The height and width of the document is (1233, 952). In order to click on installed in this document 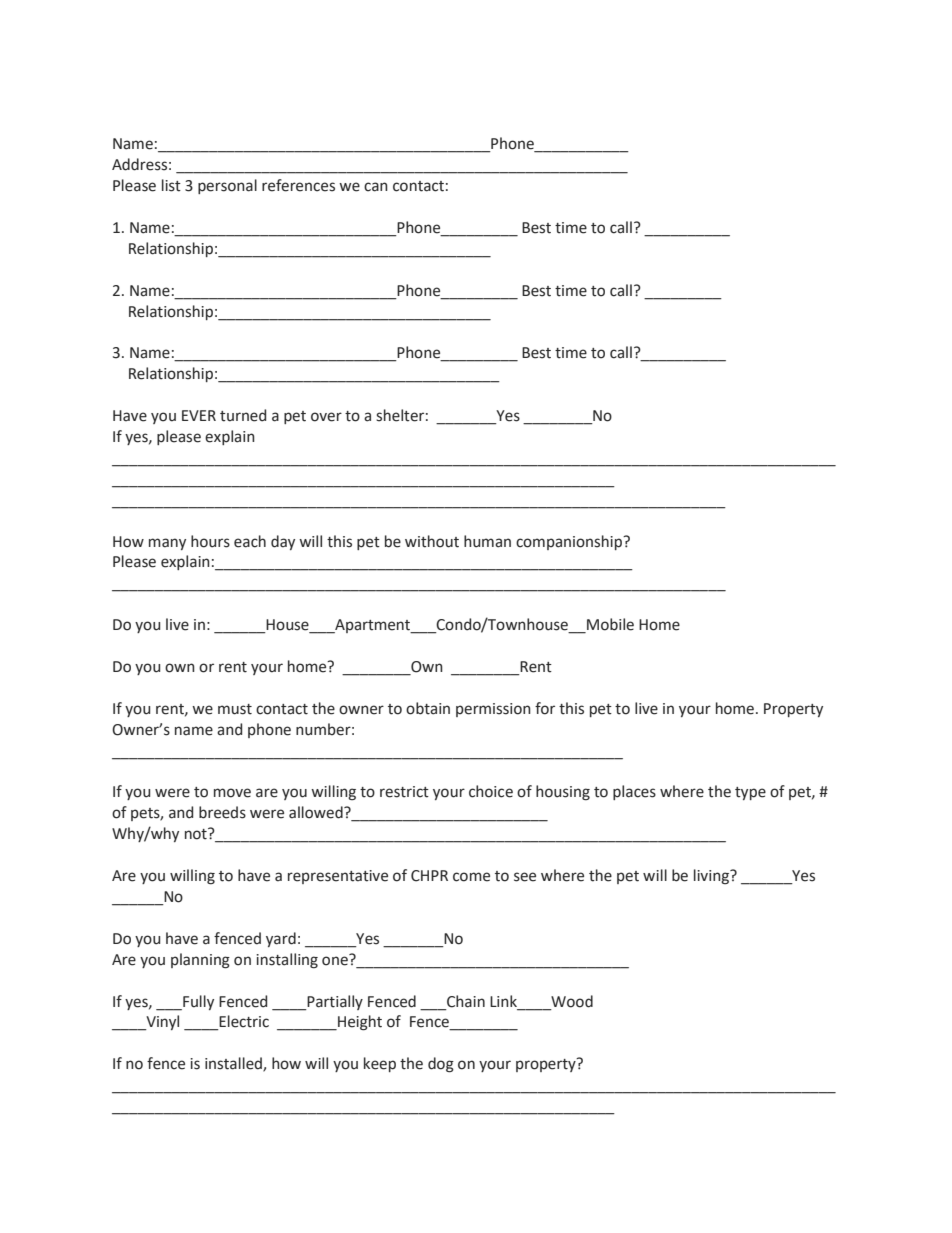, I will do `click(234, 1064)`.
